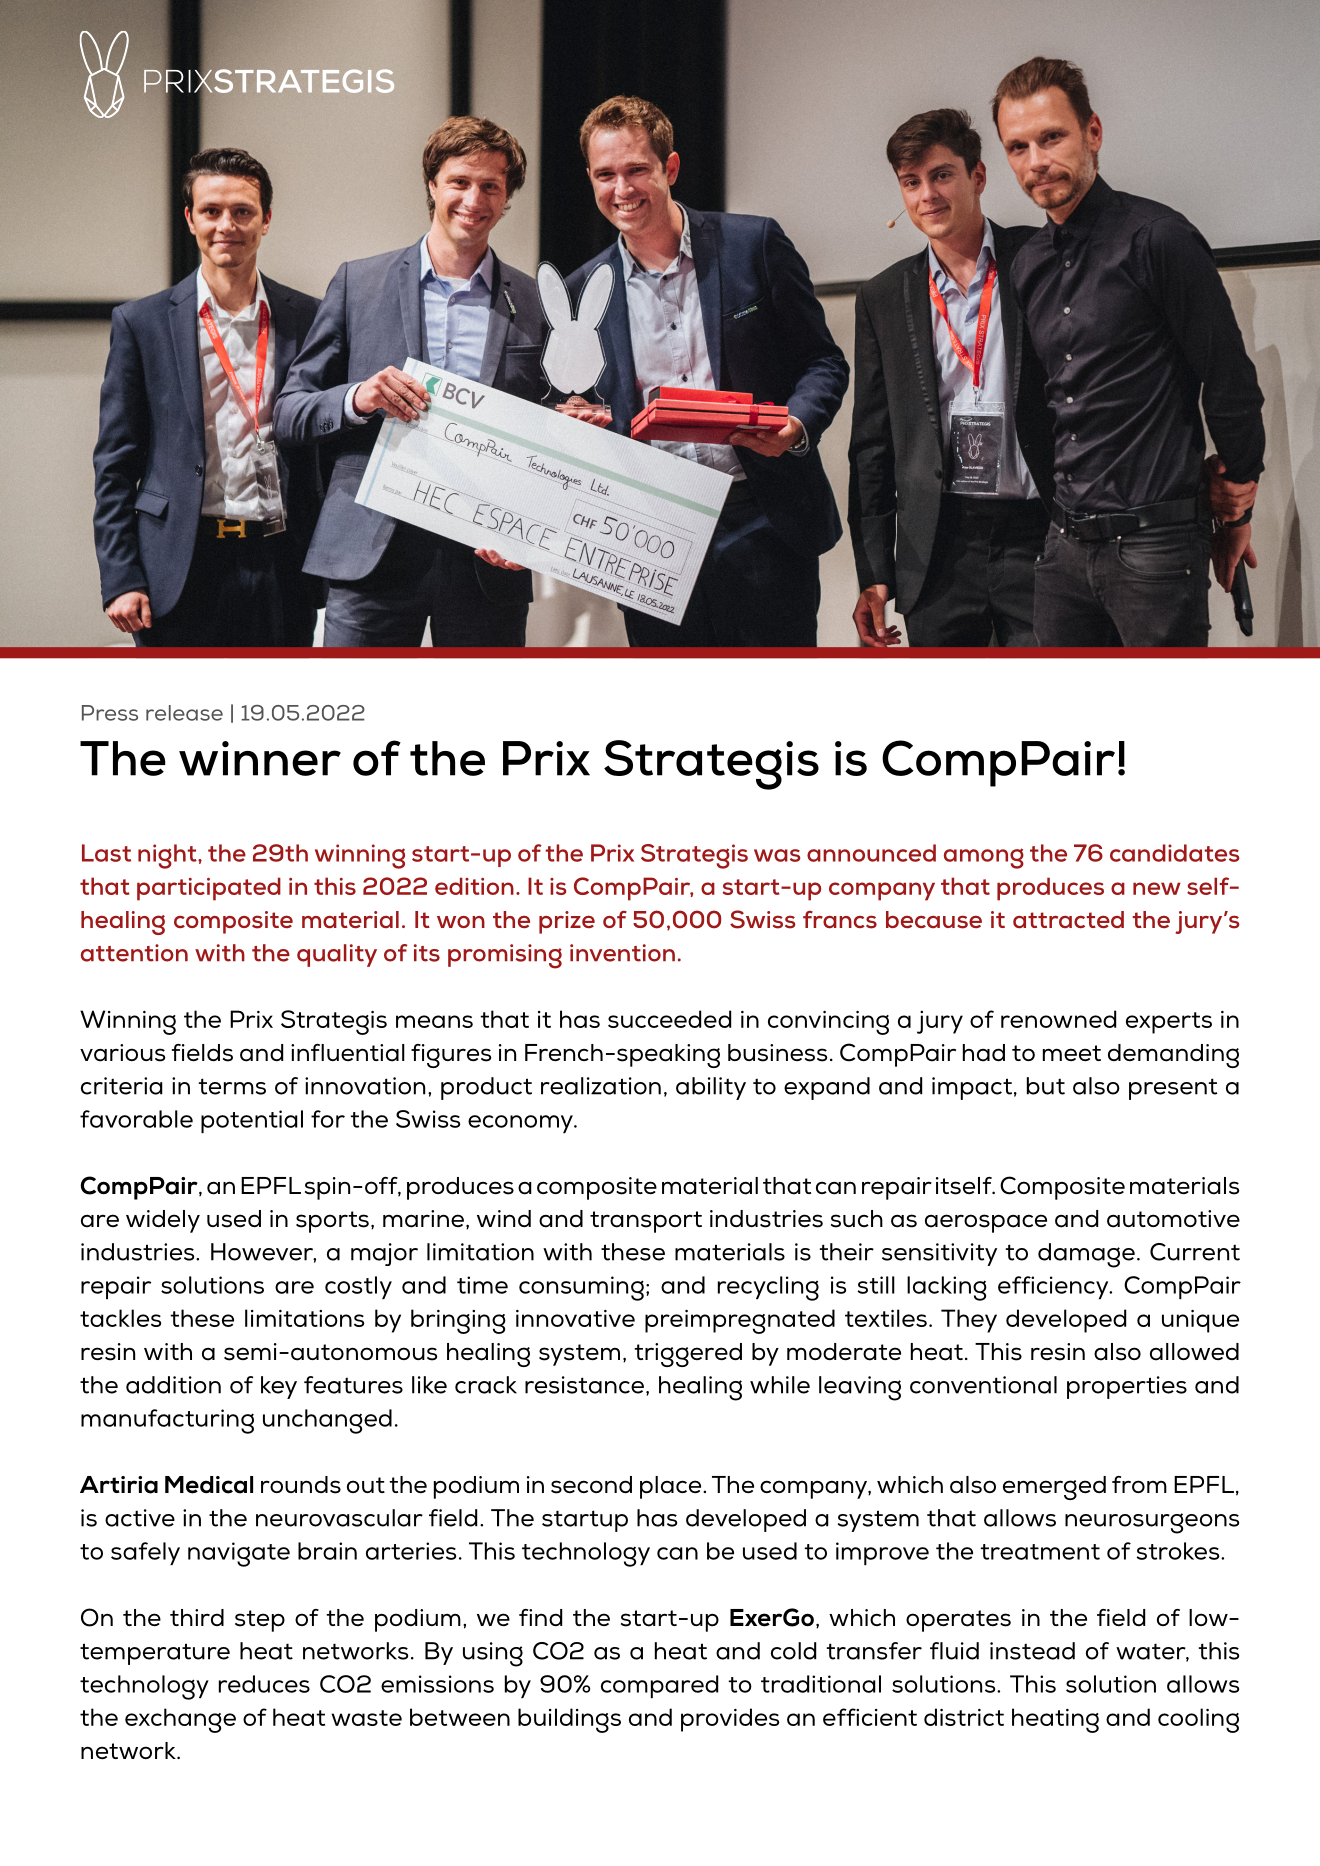 The image size is (1320, 1866). What do you see at coordinates (646, 1222) in the document?
I see `transport` at bounding box center [646, 1222].
